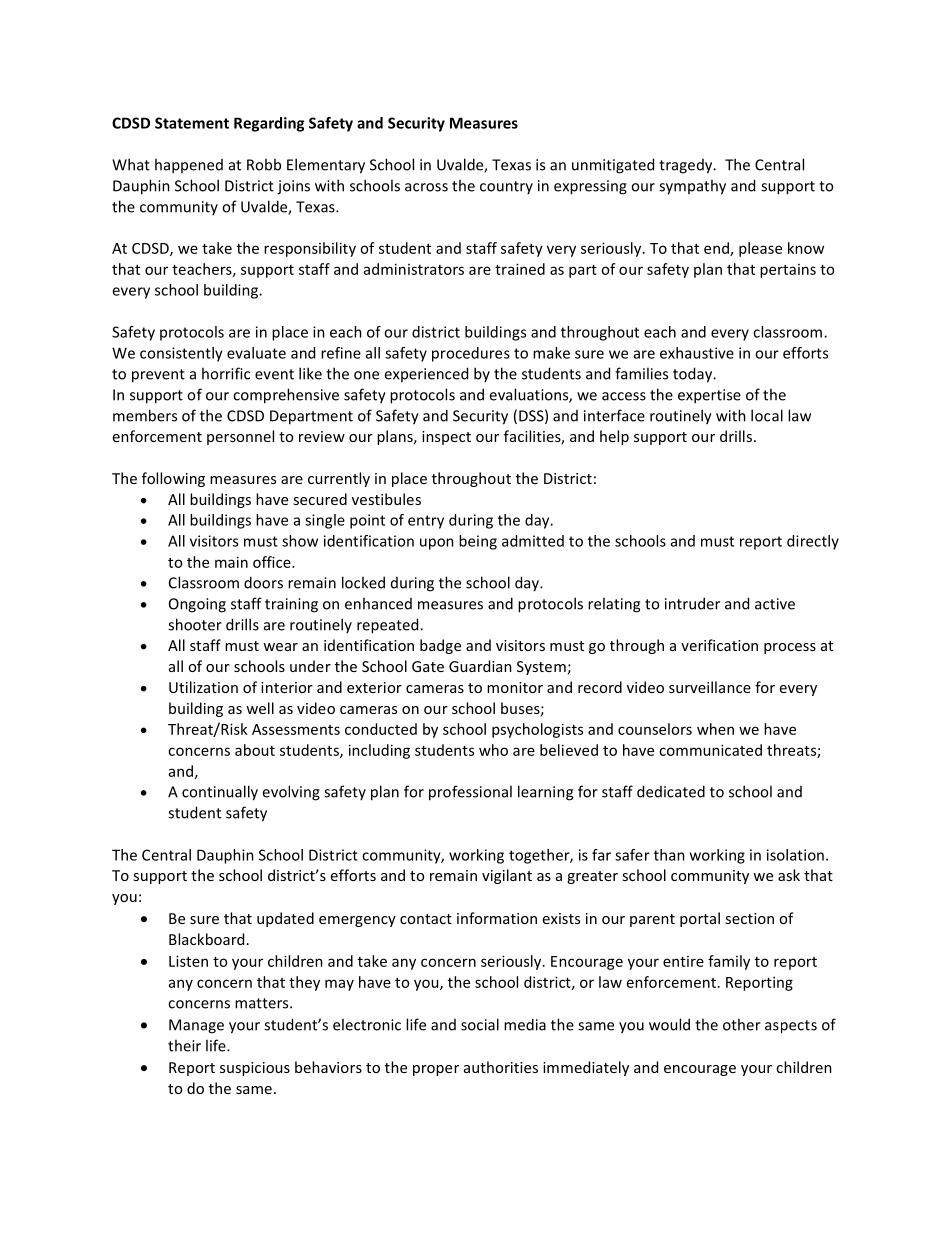 The image size is (952, 1233). What do you see at coordinates (480, 1024) in the page?
I see `social` at bounding box center [480, 1024].
